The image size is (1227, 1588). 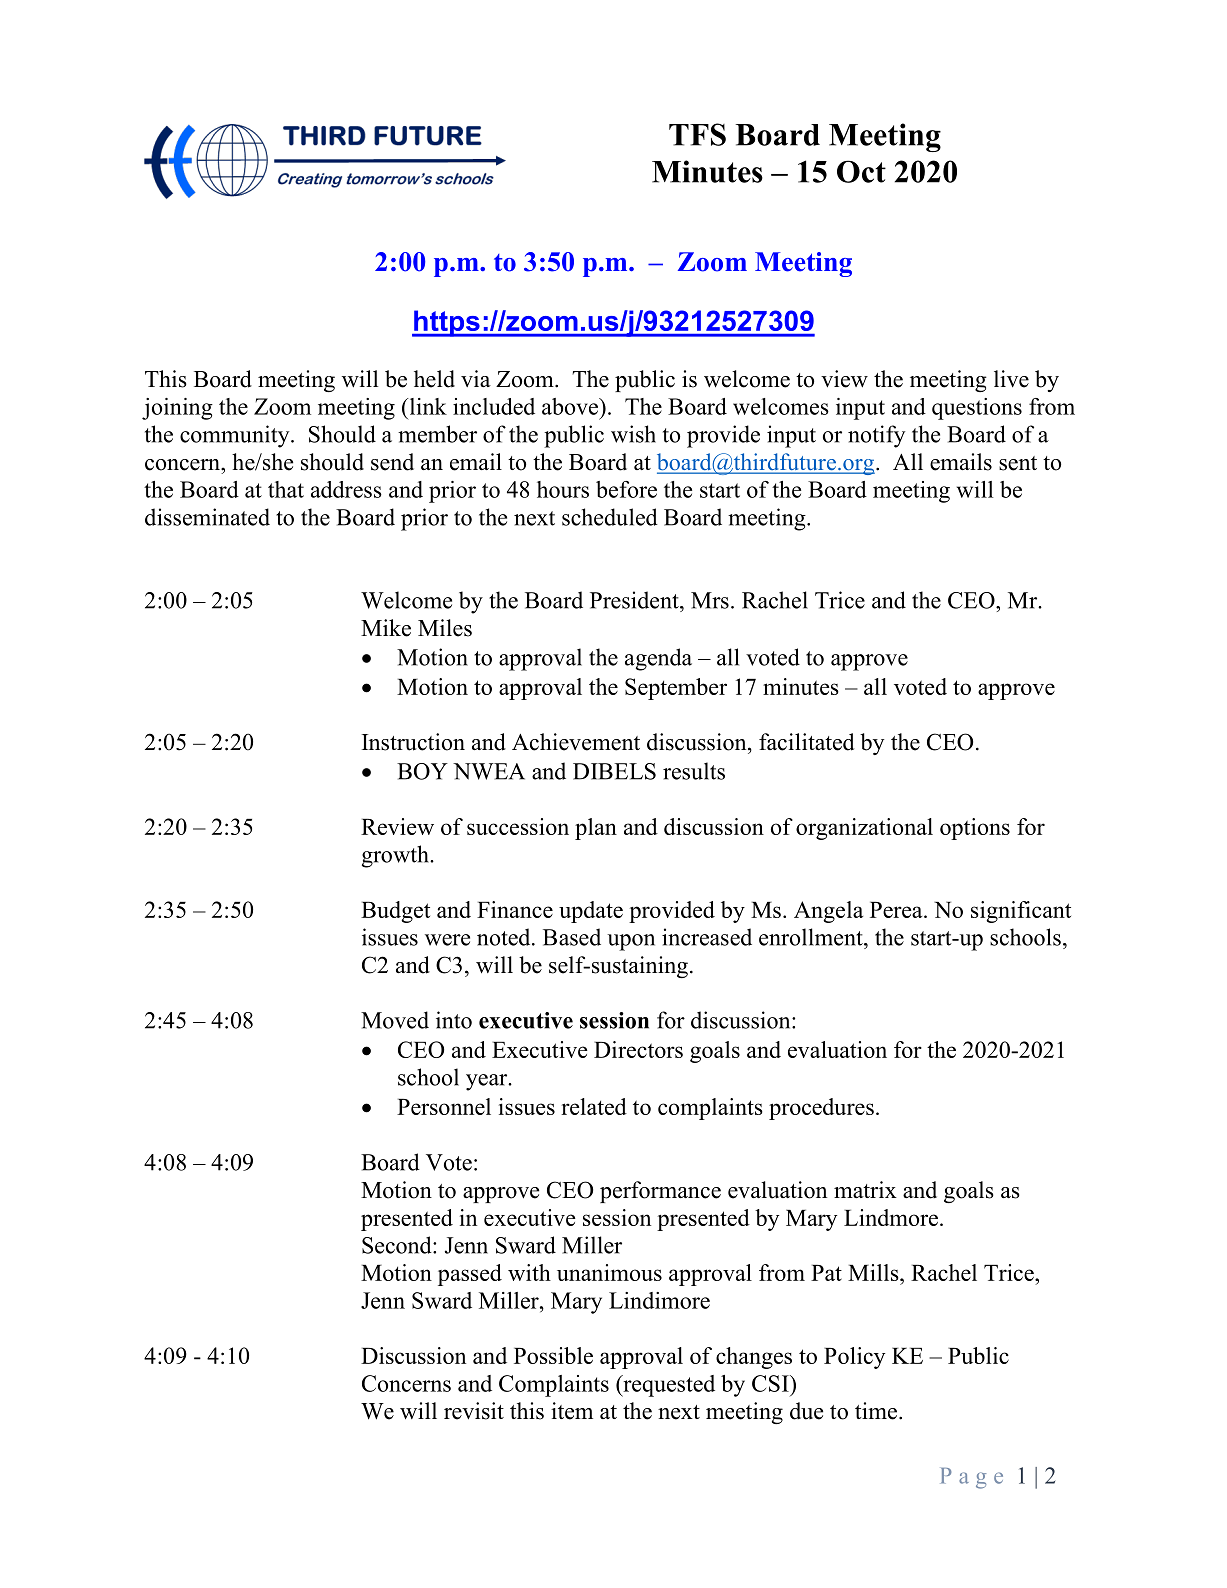 What do you see at coordinates (434, 379) in the screenshot?
I see `held` at bounding box center [434, 379].
